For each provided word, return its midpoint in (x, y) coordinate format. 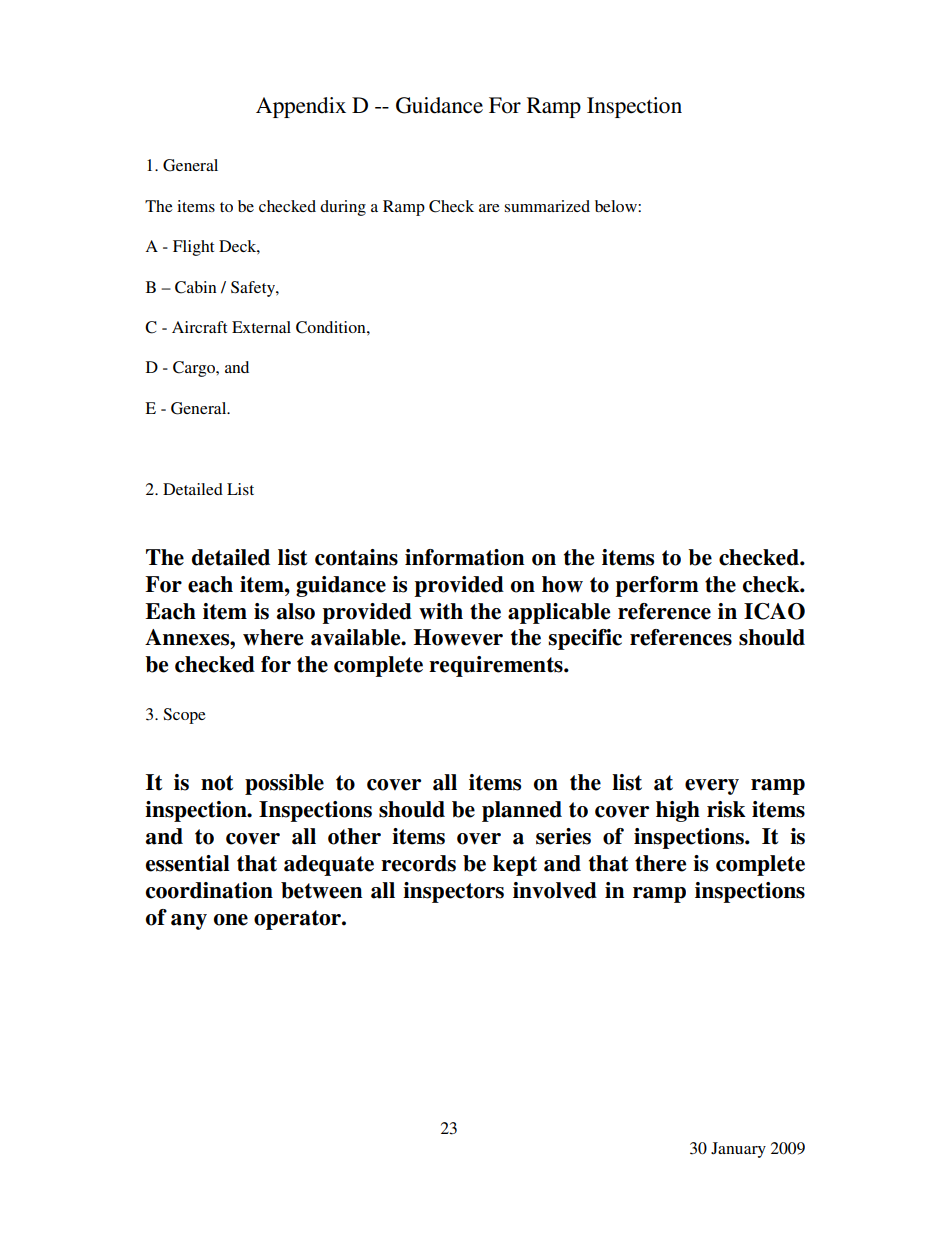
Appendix (301, 107)
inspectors (453, 892)
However (458, 637)
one (231, 920)
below (617, 206)
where (273, 637)
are (489, 208)
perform (657, 586)
